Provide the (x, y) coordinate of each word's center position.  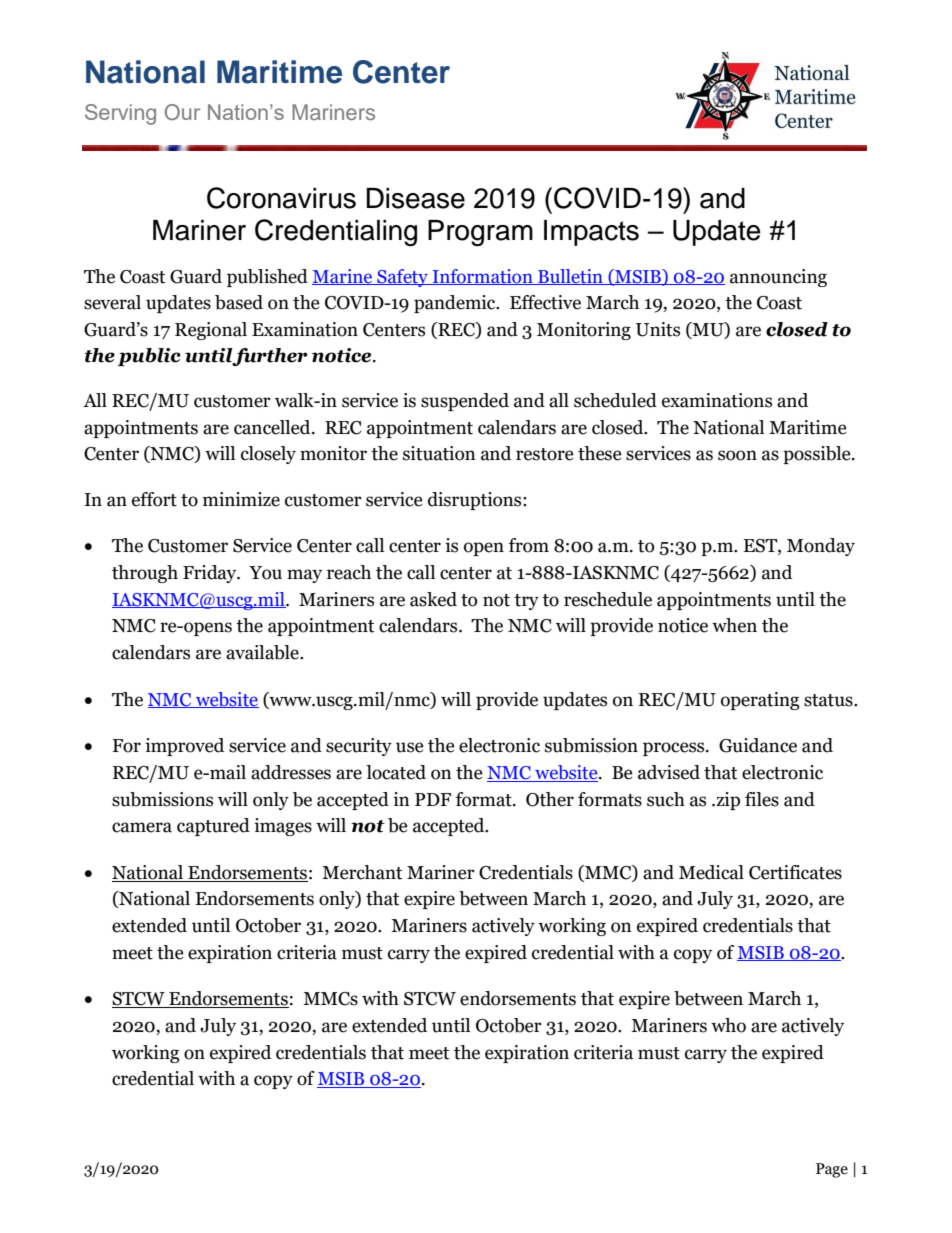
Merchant (362, 872)
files (762, 799)
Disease (416, 198)
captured (213, 827)
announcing (778, 278)
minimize (241, 499)
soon (737, 455)
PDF (433, 799)
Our (183, 112)
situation (439, 453)
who (728, 1025)
